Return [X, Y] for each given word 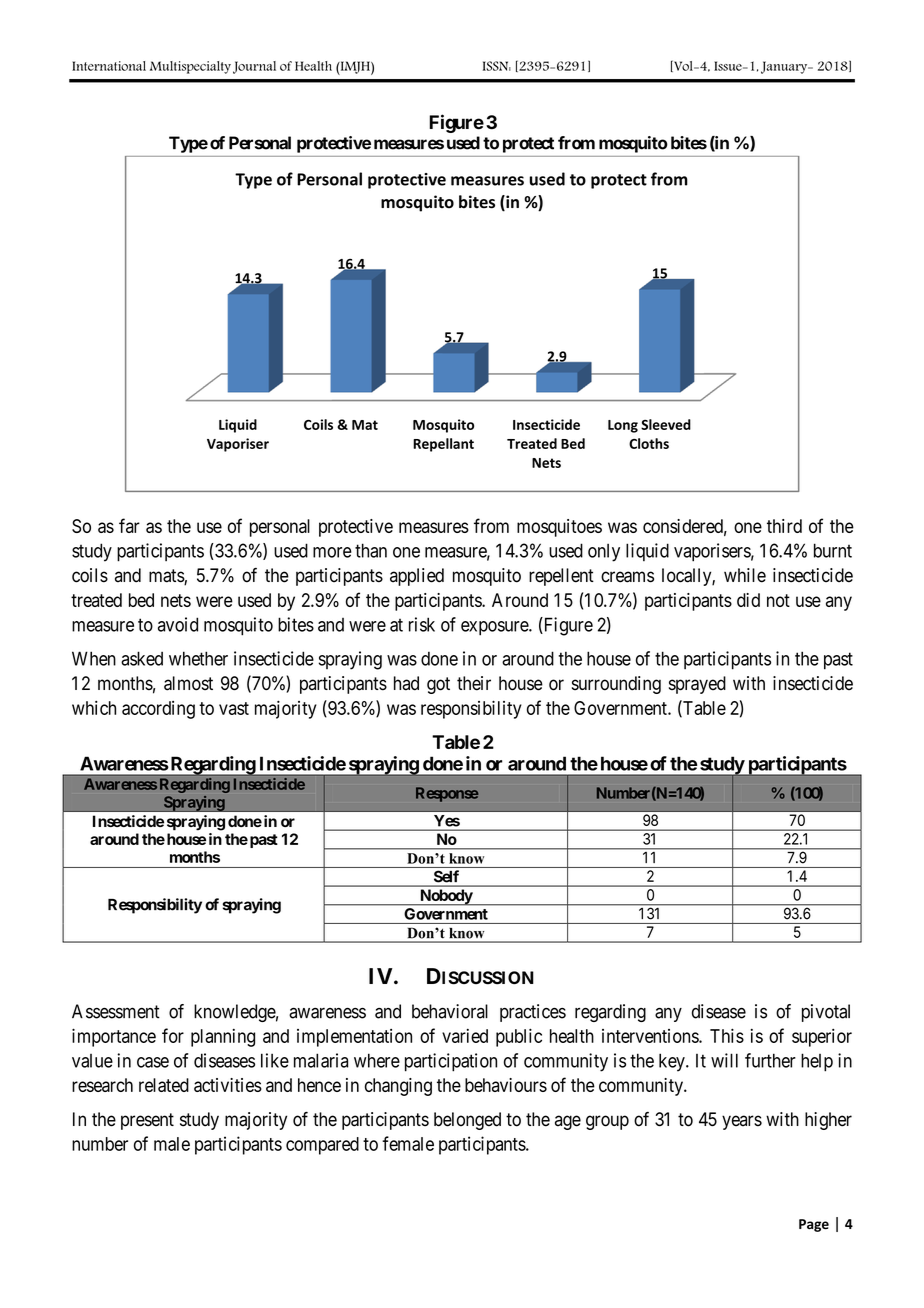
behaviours [506, 1085]
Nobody [446, 897]
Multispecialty [190, 67]
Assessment [116, 1011]
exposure [495, 628]
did [748, 600]
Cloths [649, 443]
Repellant [443, 445]
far [129, 525]
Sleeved [666, 424]
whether [198, 658]
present [147, 1121]
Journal [254, 67]
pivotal [826, 1013]
